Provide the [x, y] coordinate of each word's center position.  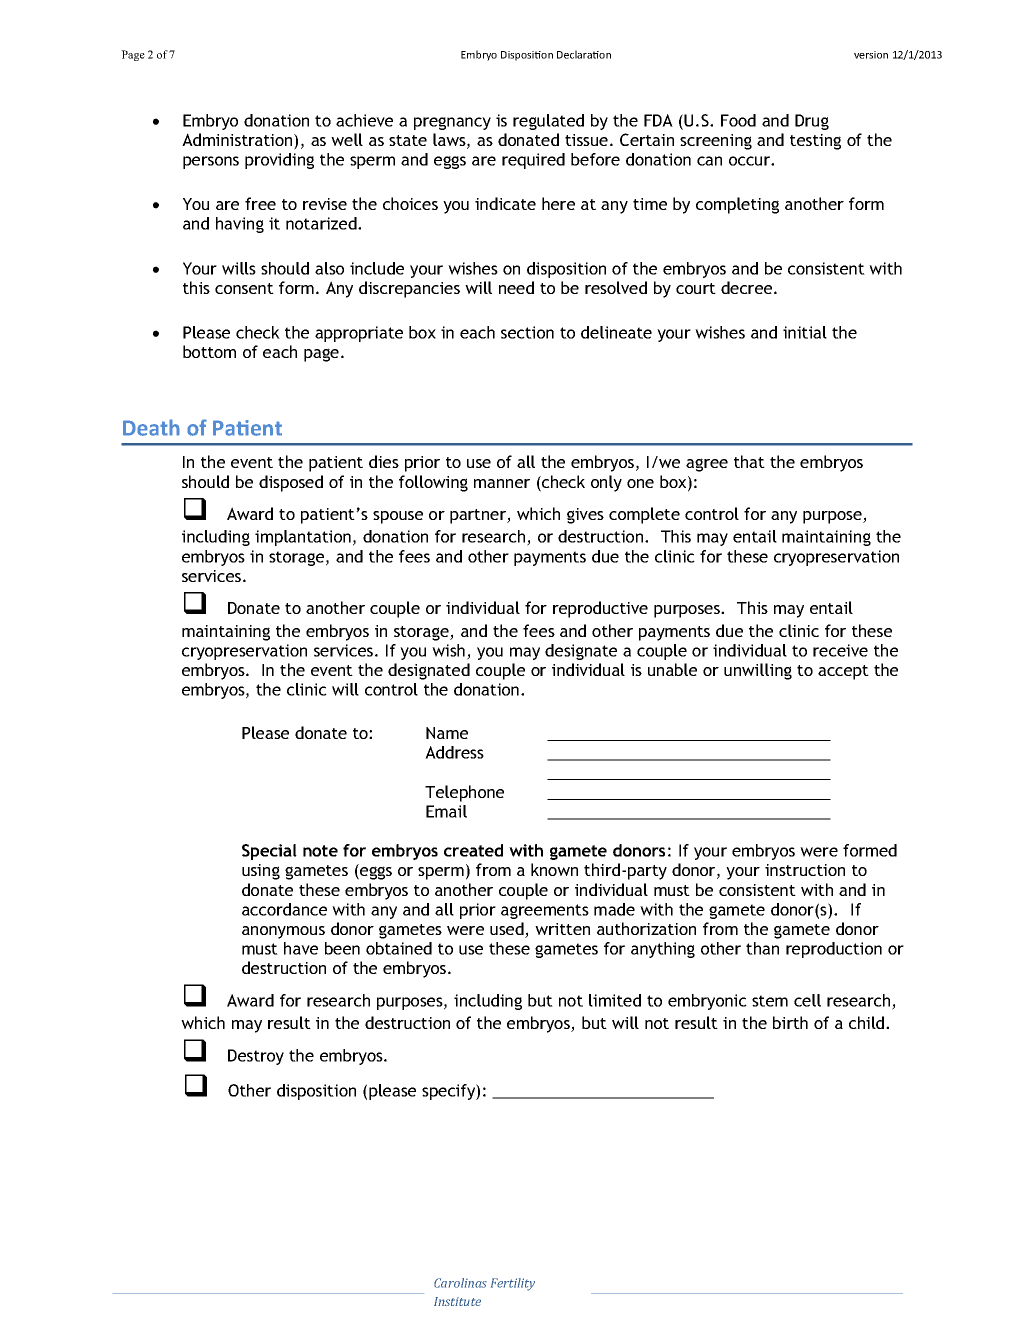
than [762, 948]
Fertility [513, 1284]
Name [447, 733]
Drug [812, 122]
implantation [303, 538]
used [508, 930]
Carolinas [460, 1283]
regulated [548, 122]
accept [843, 672]
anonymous [283, 932]
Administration [238, 141]
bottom [209, 351]
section [527, 332]
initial [805, 332]
